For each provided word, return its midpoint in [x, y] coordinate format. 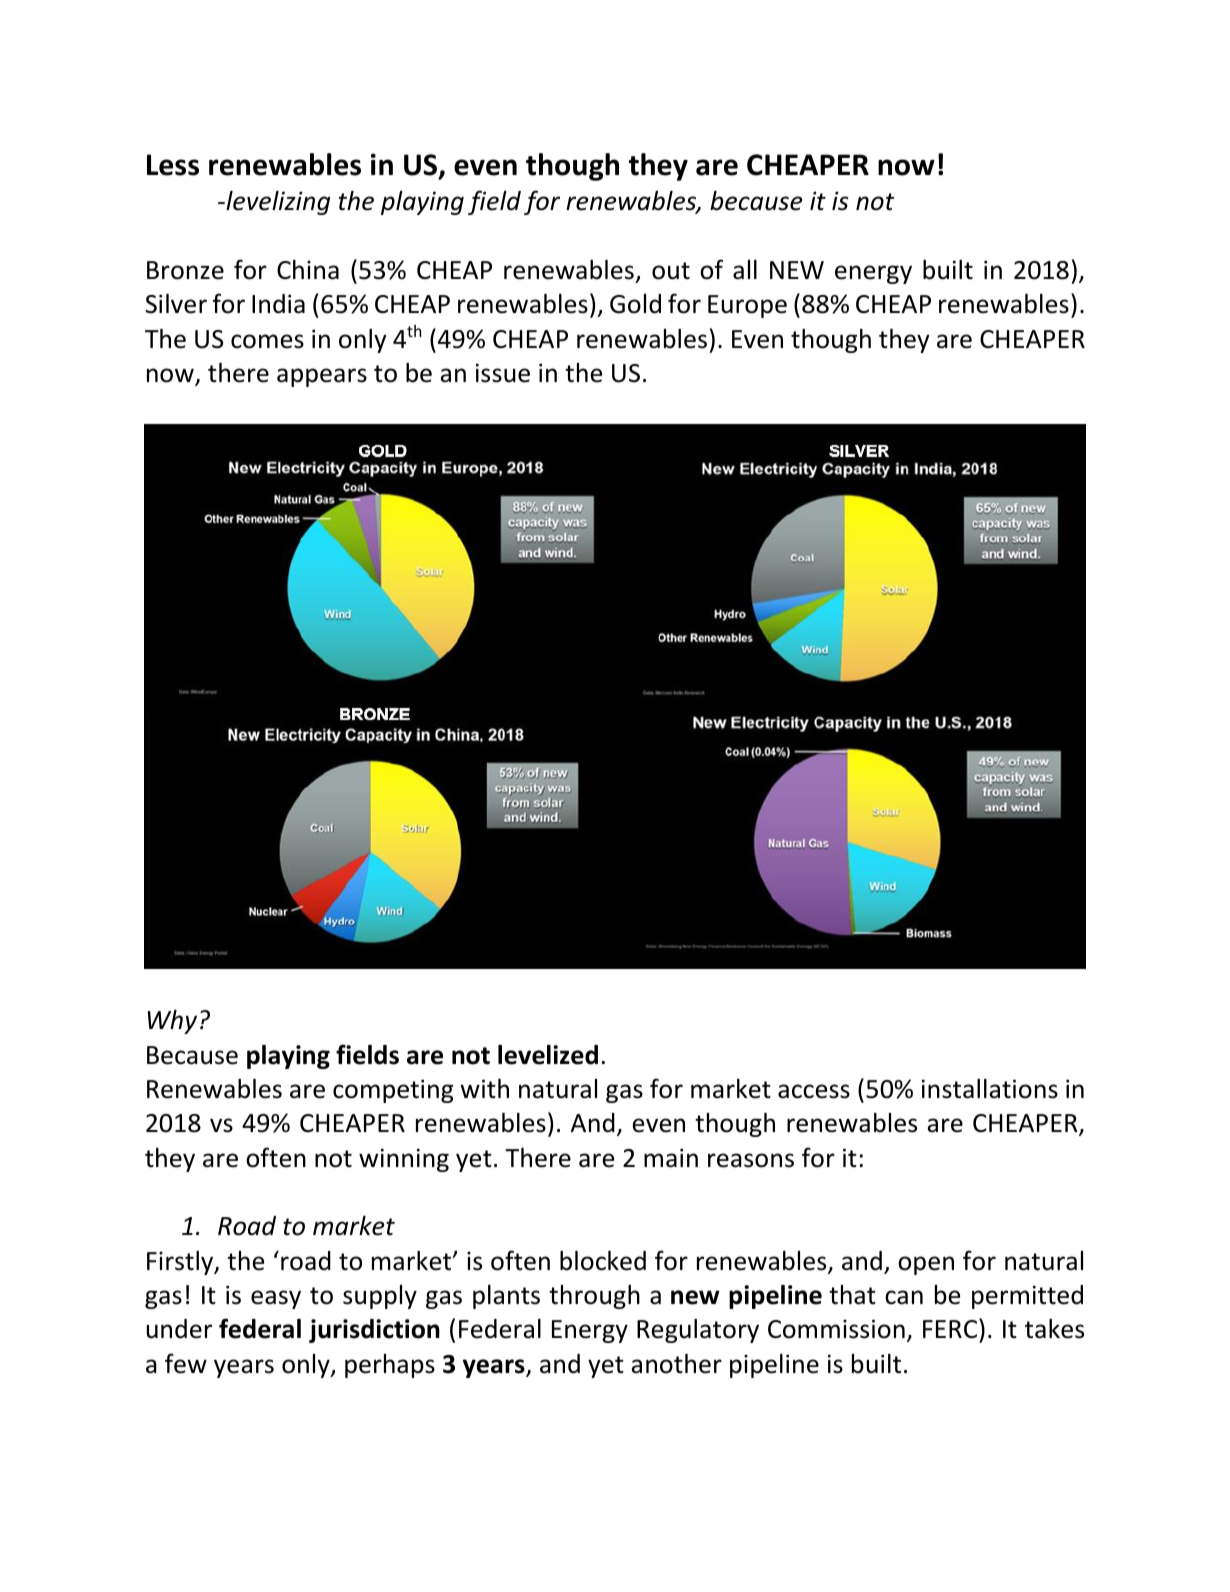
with [484, 1089]
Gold [635, 304]
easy [276, 1299]
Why [172, 1022]
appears [322, 377]
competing [393, 1091]
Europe [747, 306]
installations [990, 1089]
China [308, 270]
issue [503, 373]
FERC [951, 1330]
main [671, 1158]
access [814, 1091]
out [671, 271]
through [594, 1297]
